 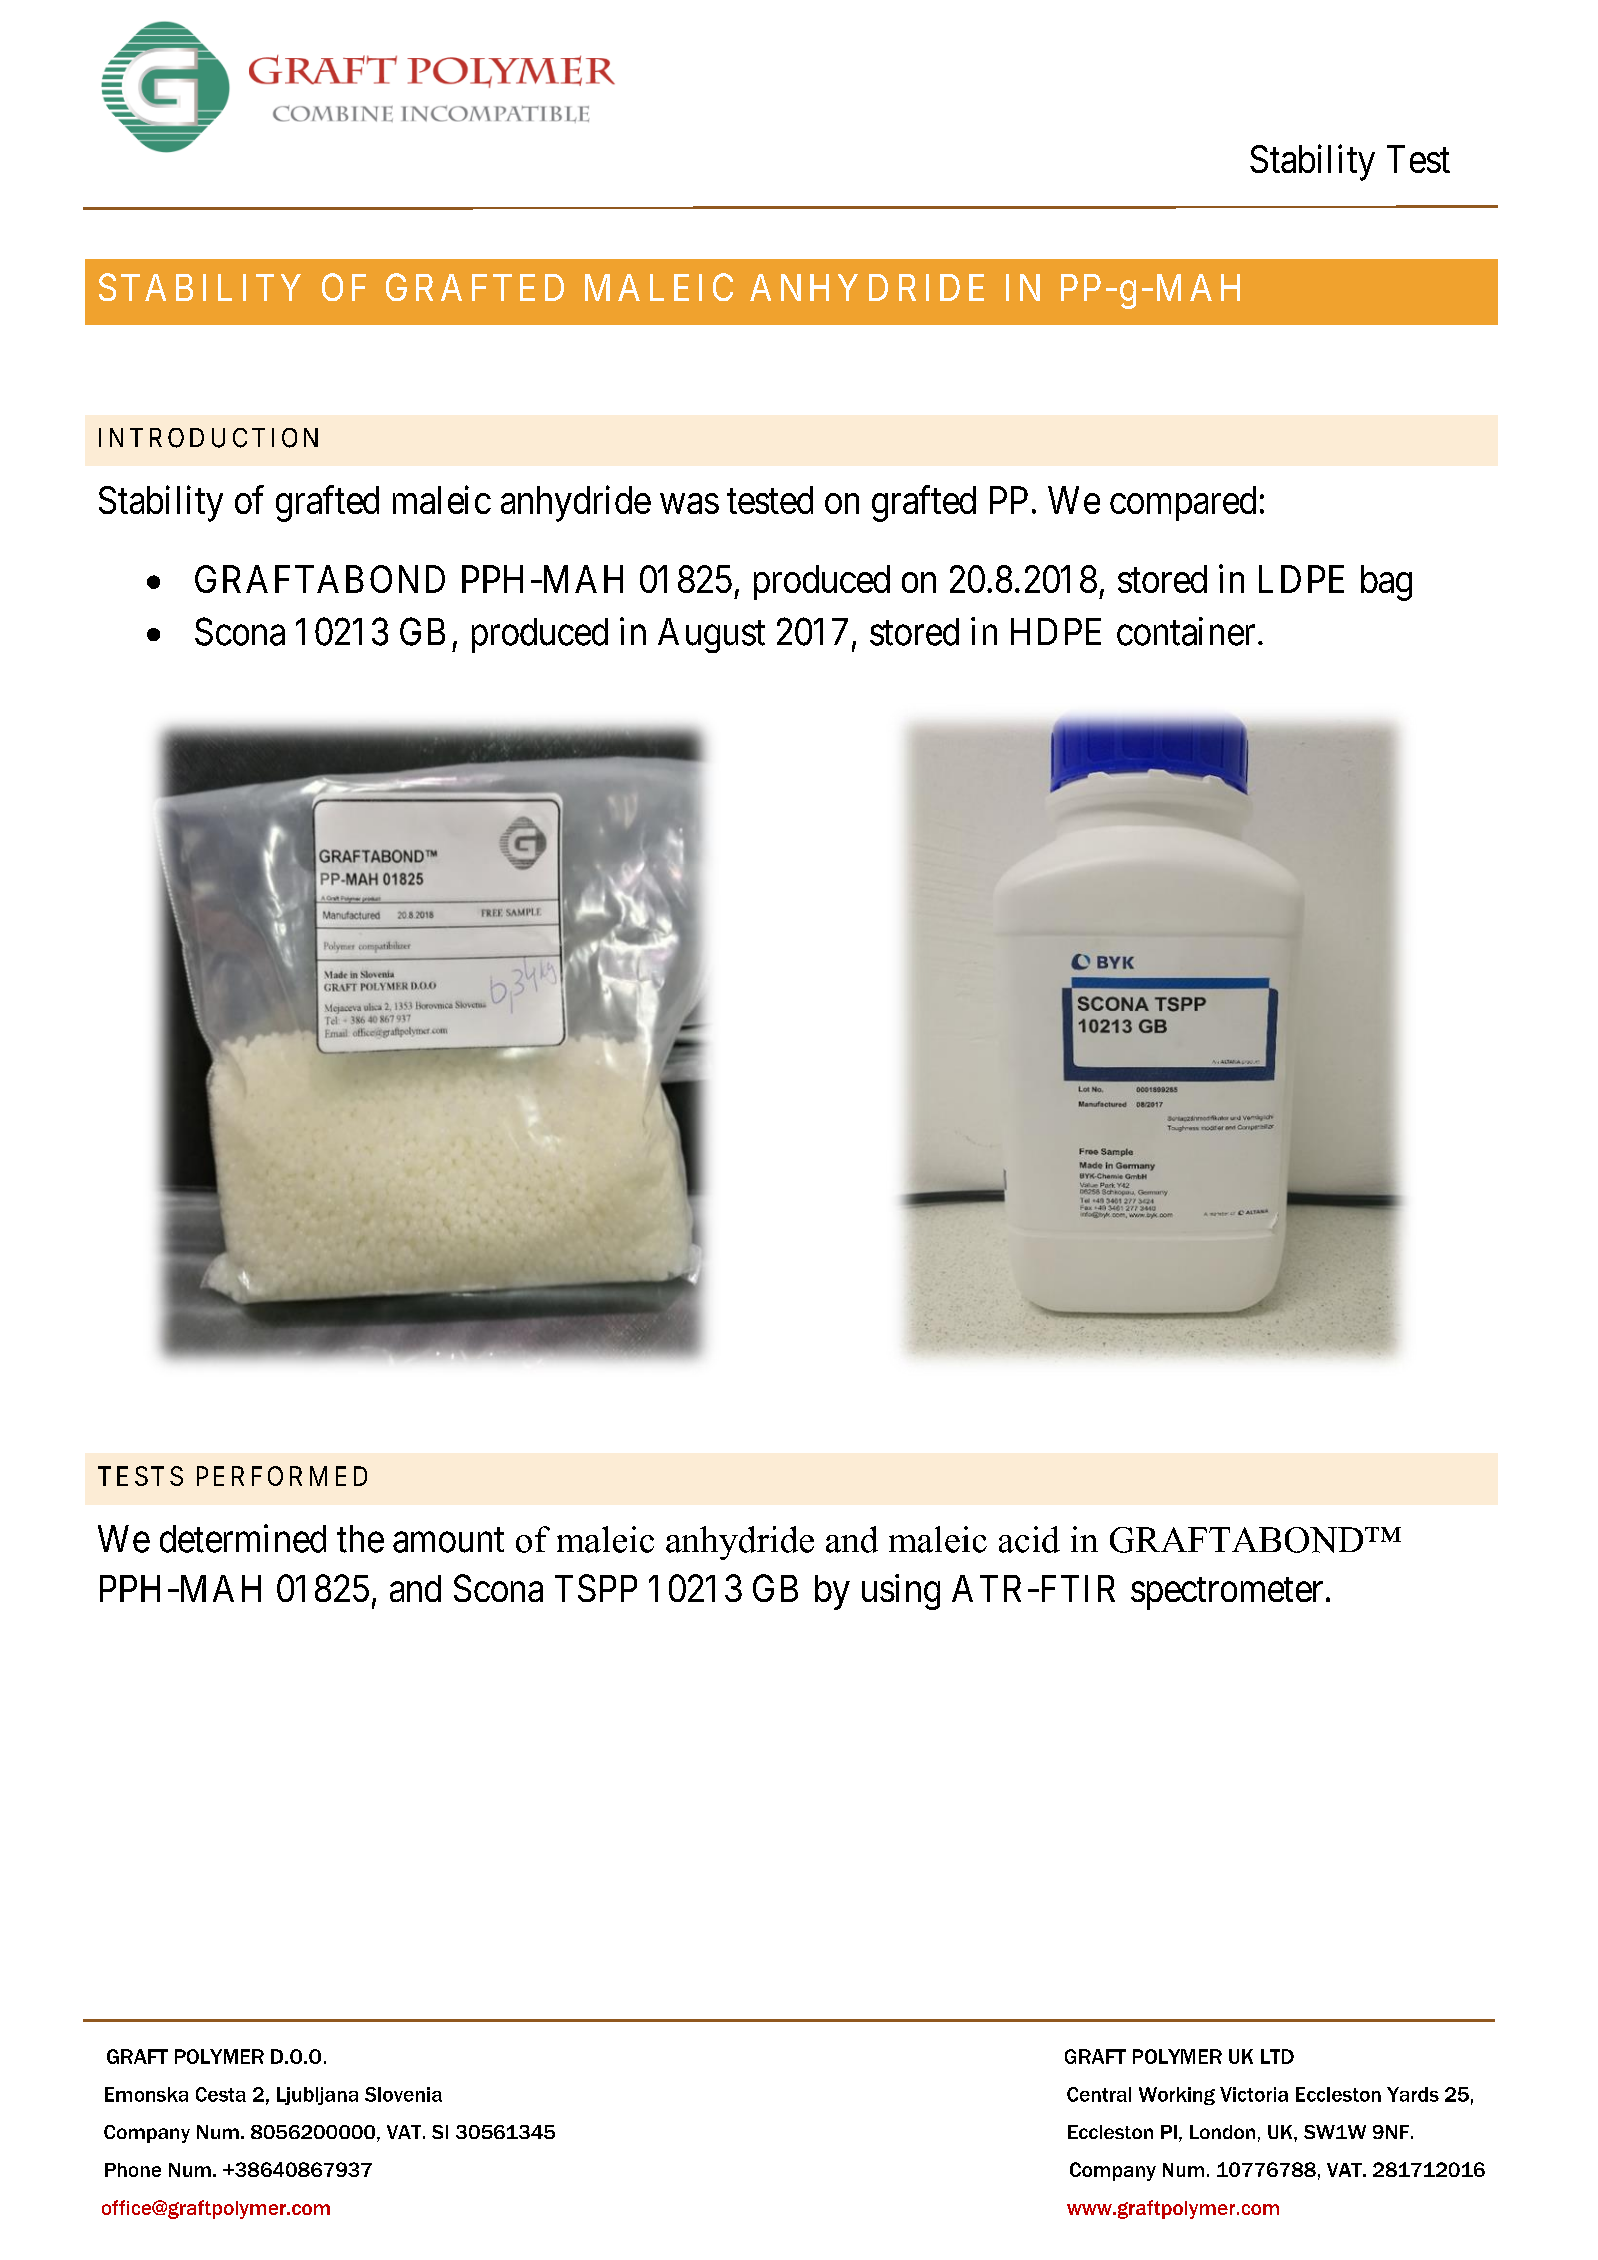 What do you see at coordinates (711, 635) in the document?
I see `August` at bounding box center [711, 635].
